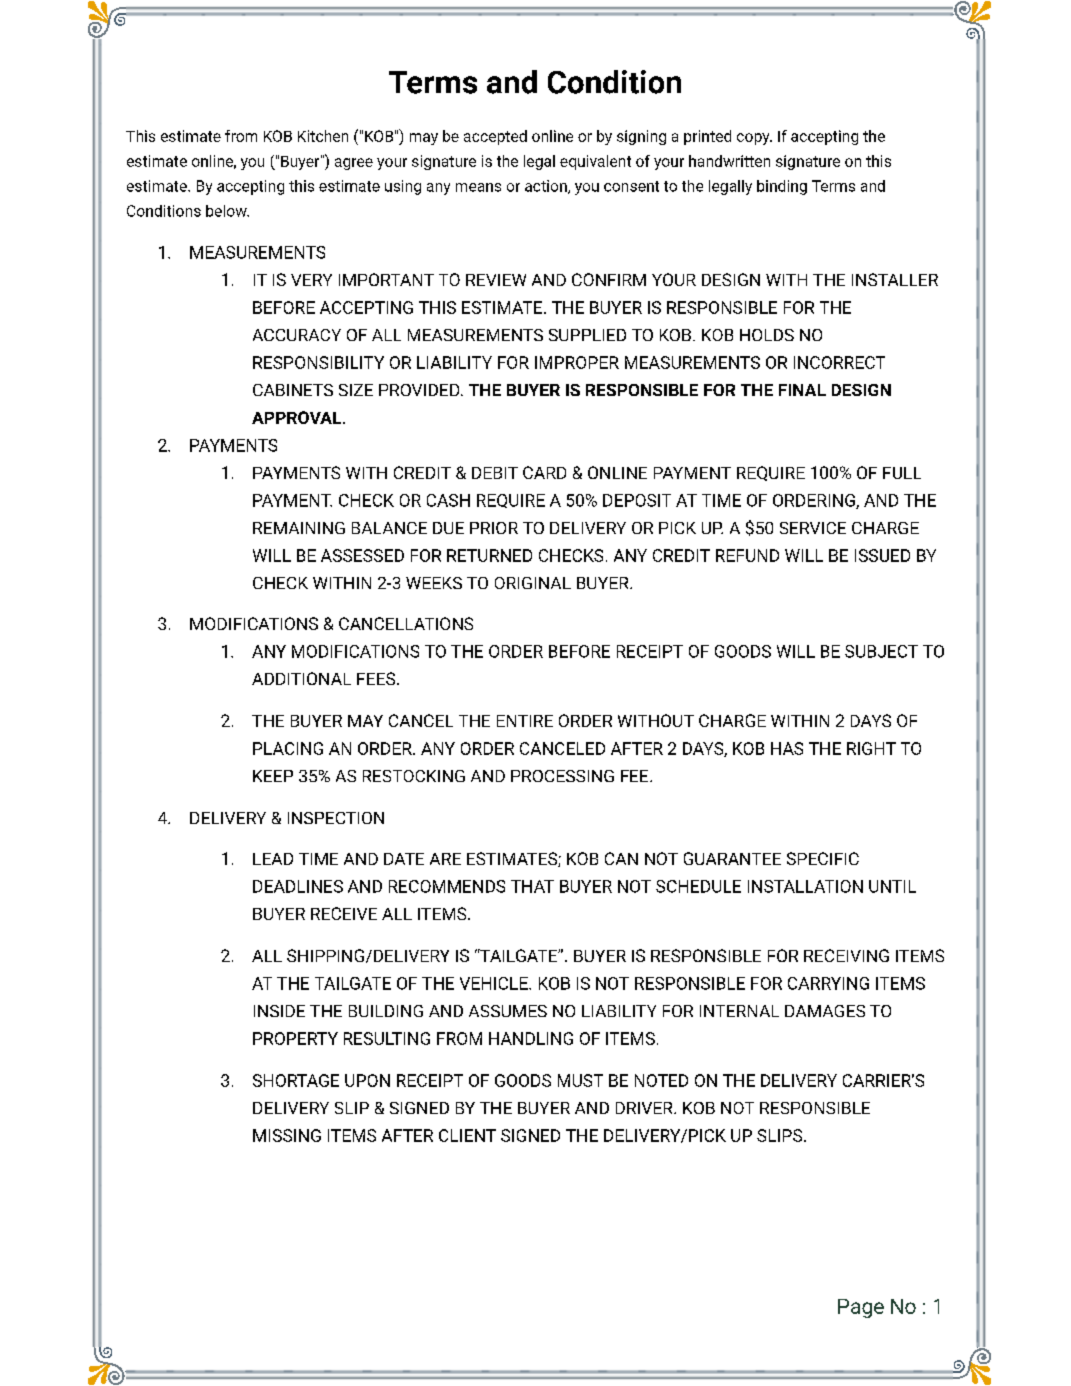 The image size is (1071, 1386). What do you see at coordinates (547, 187) in the screenshot?
I see `action` at bounding box center [547, 187].
